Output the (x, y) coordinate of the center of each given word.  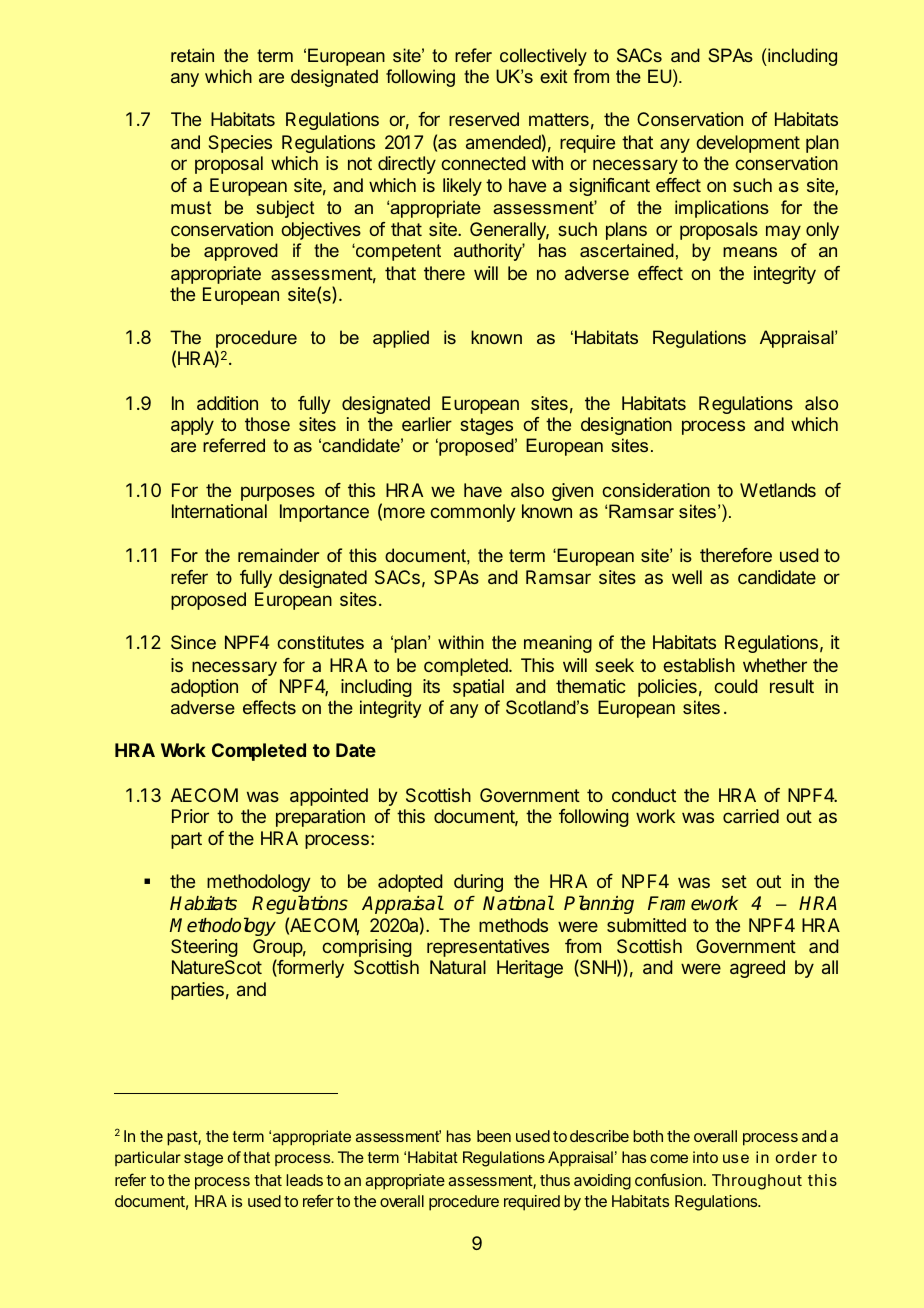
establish (699, 665)
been (494, 1136)
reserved (484, 119)
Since (193, 642)
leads (304, 1180)
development (748, 144)
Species (240, 144)
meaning (558, 644)
